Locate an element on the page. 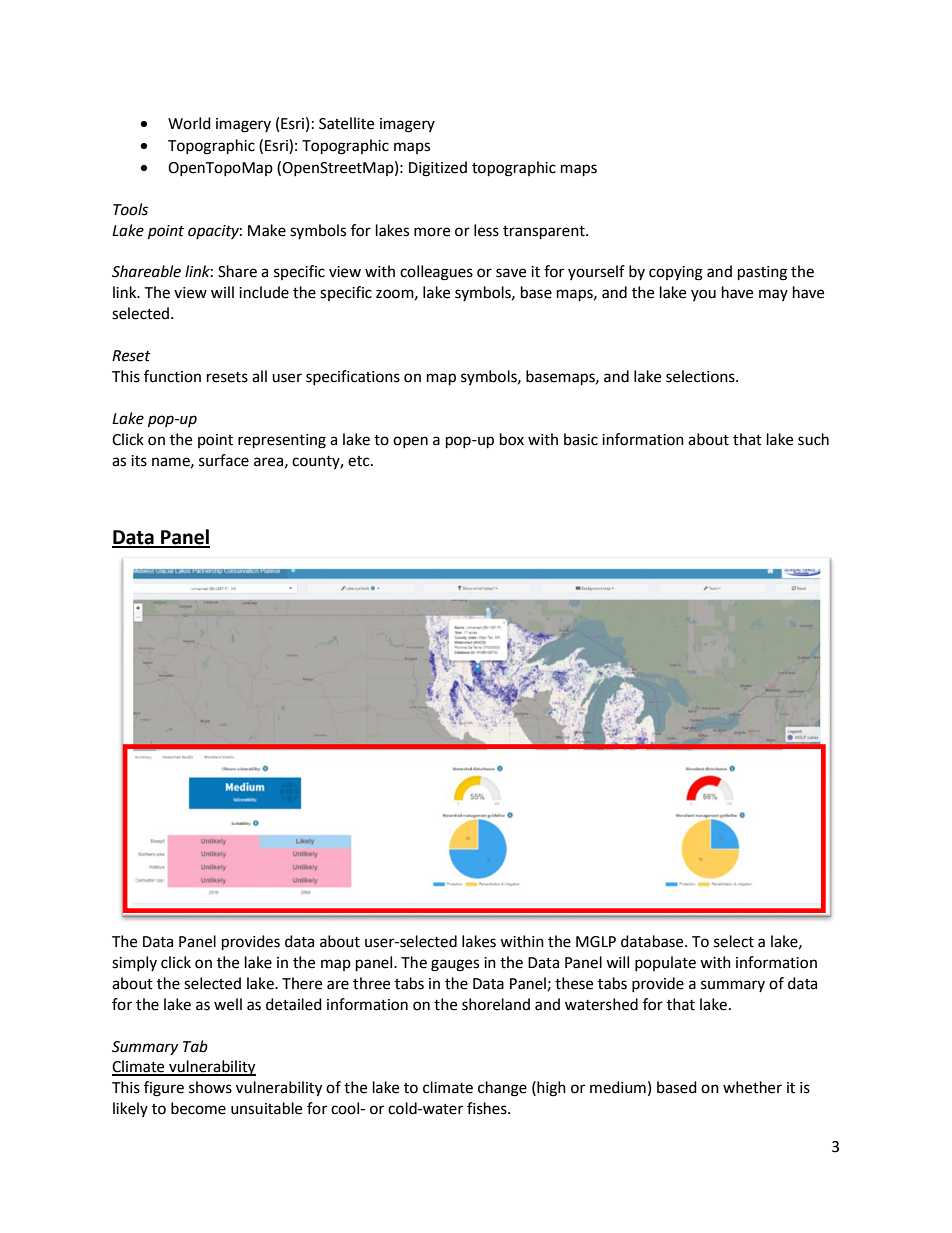 The height and width of the image is (1233, 952). populate is located at coordinates (665, 963).
